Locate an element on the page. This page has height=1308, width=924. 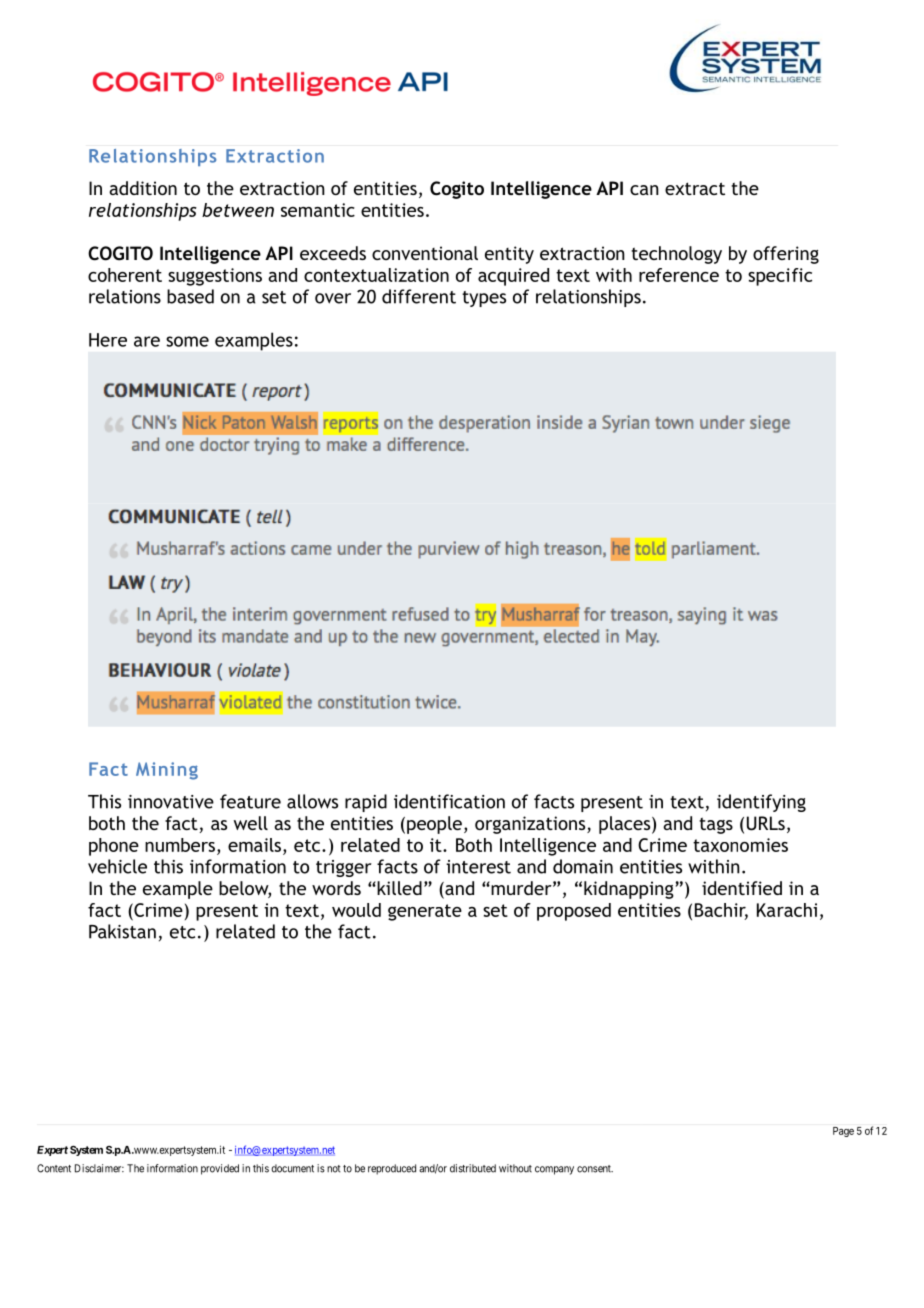
specific is located at coordinates (780, 277).
